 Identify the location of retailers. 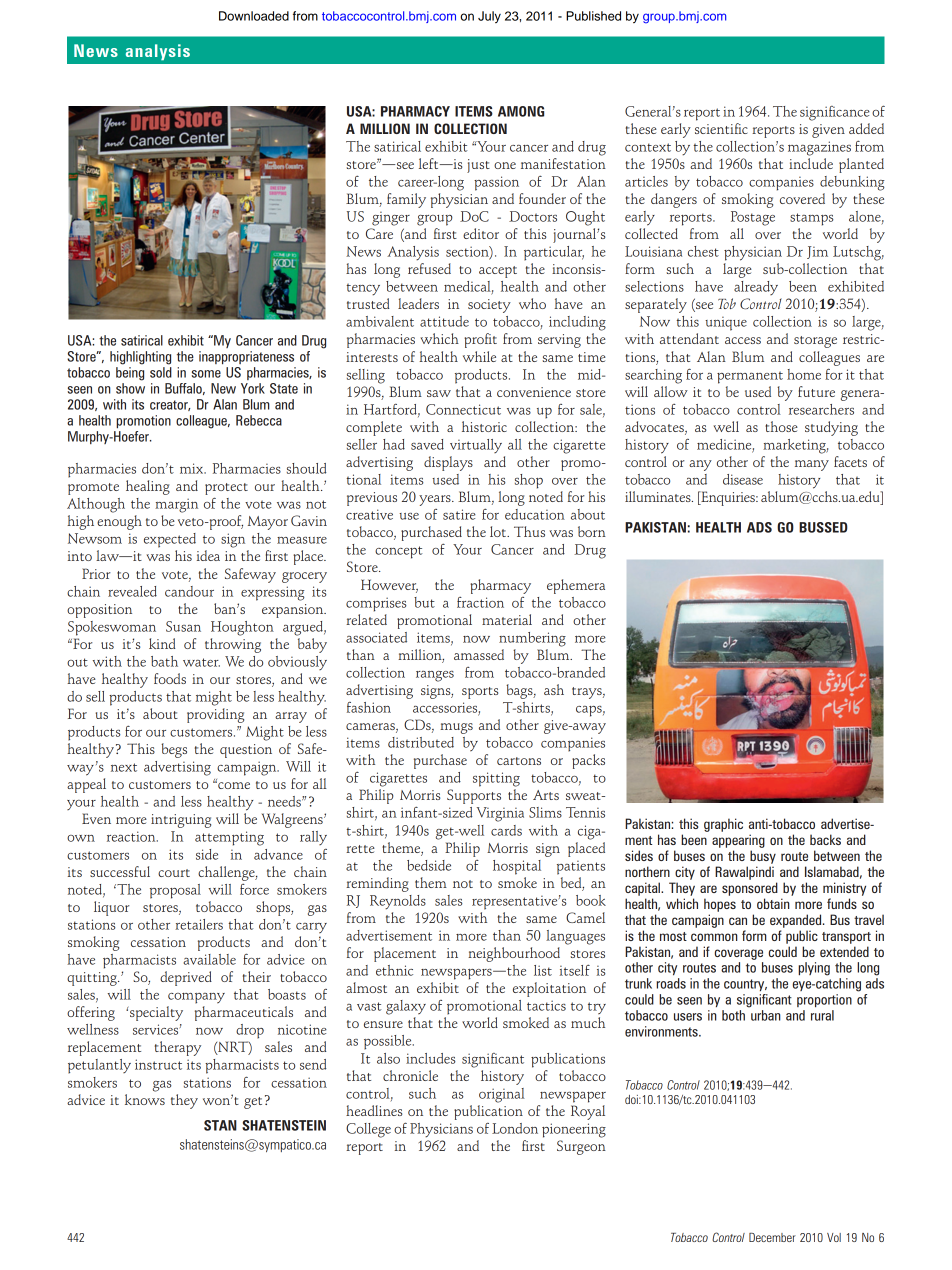
(199, 924).
